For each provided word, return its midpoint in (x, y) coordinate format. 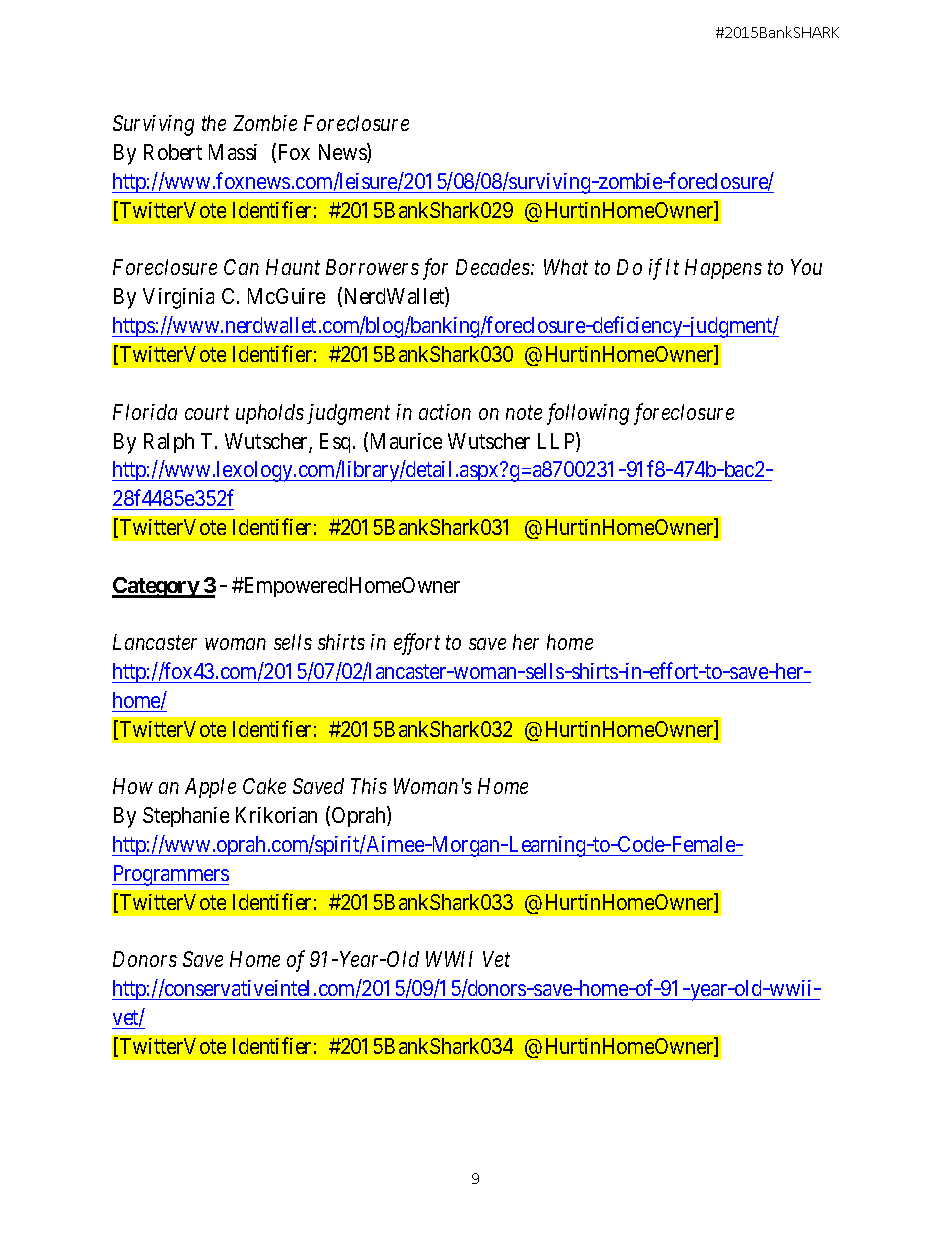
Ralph (169, 443)
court (207, 413)
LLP (557, 440)
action (445, 412)
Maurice (406, 441)
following (588, 414)
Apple (210, 788)
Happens (723, 269)
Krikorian (276, 815)
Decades (494, 267)
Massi (233, 152)
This (369, 786)
